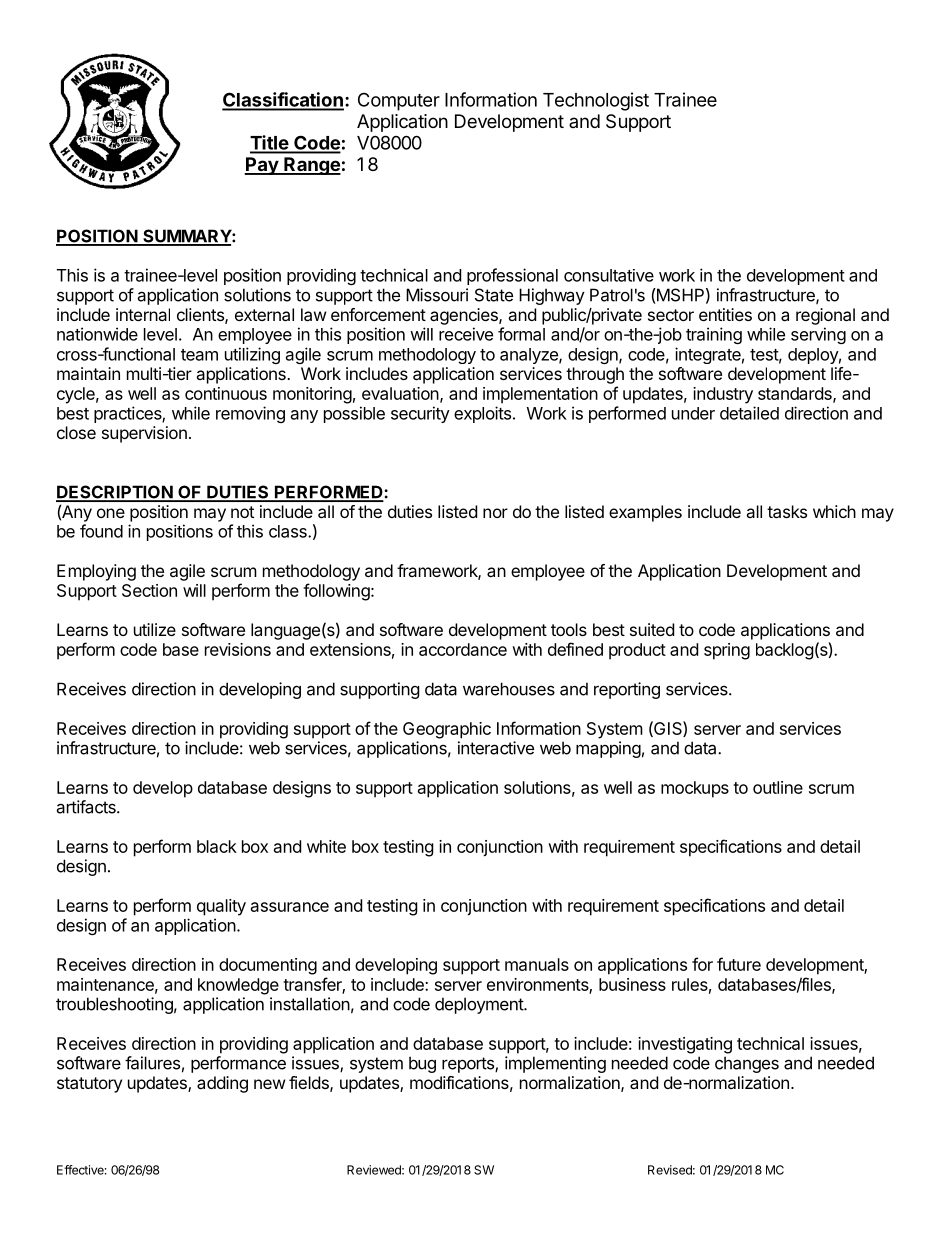 This image has height=1233, width=952. What do you see at coordinates (149, 590) in the image?
I see `Section` at bounding box center [149, 590].
